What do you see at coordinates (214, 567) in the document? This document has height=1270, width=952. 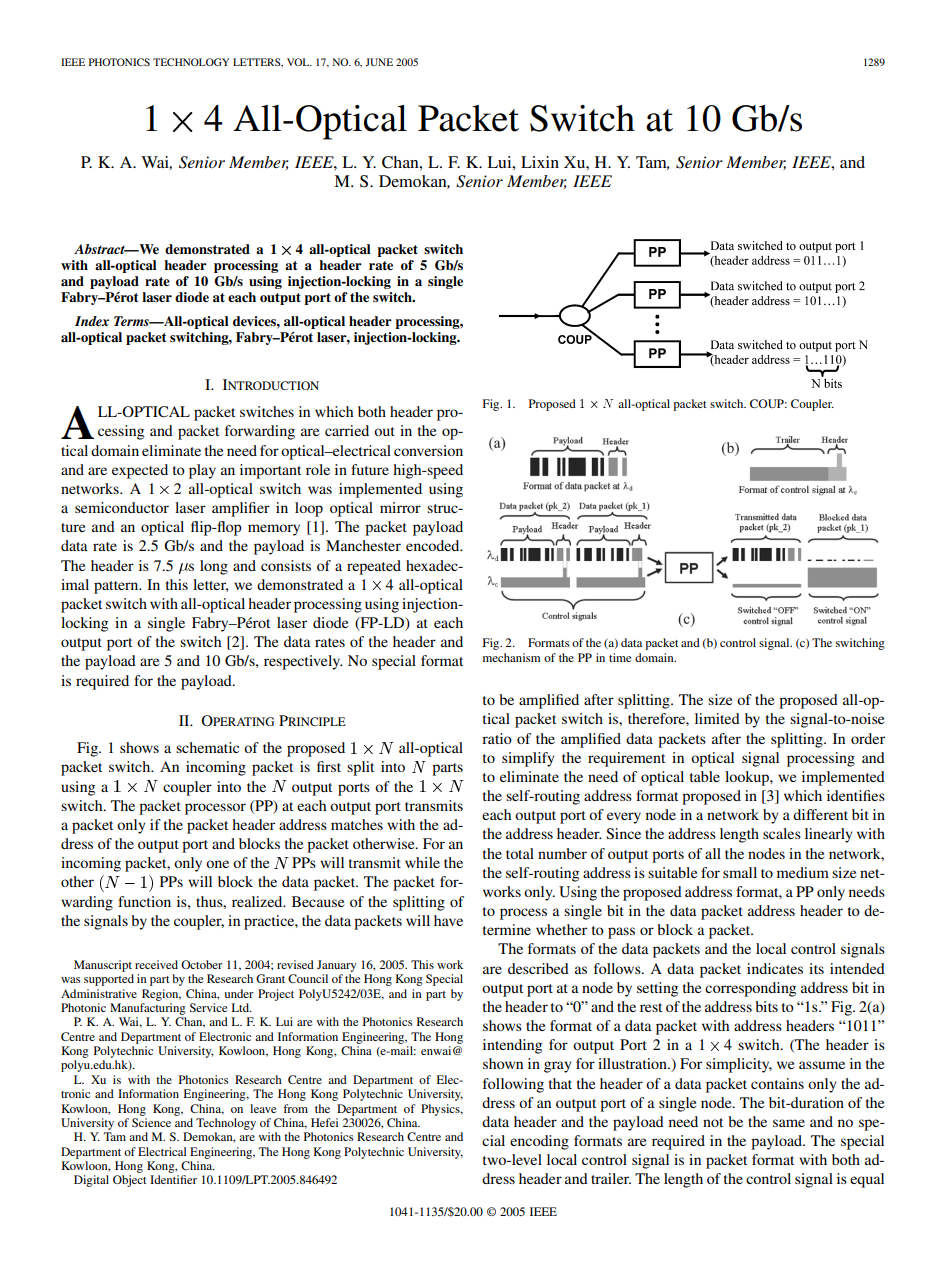 I see `long` at bounding box center [214, 567].
